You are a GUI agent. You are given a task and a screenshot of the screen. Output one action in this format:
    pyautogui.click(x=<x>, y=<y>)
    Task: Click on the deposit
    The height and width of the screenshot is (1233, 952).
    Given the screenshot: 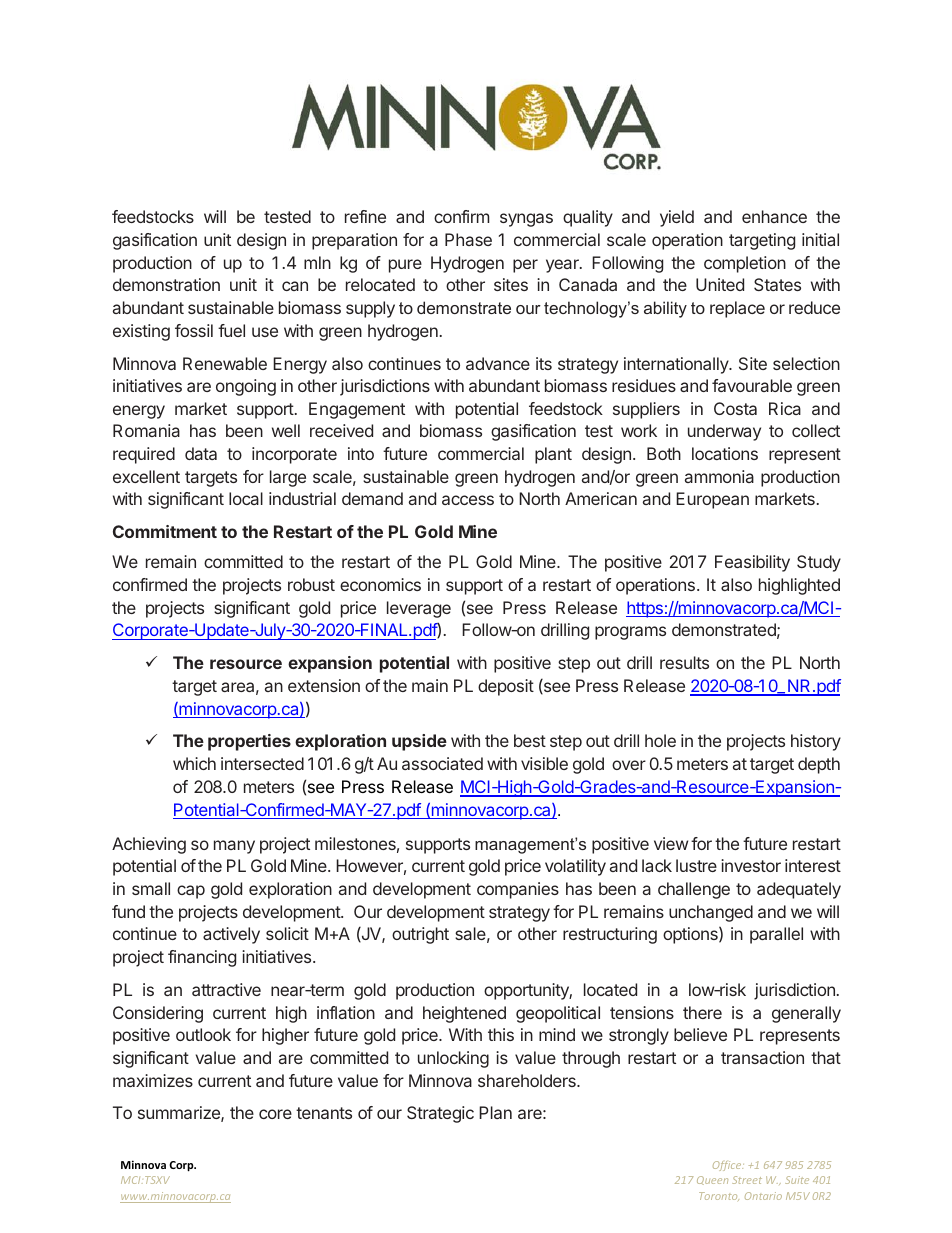 What is the action you would take?
    pyautogui.click(x=506, y=687)
